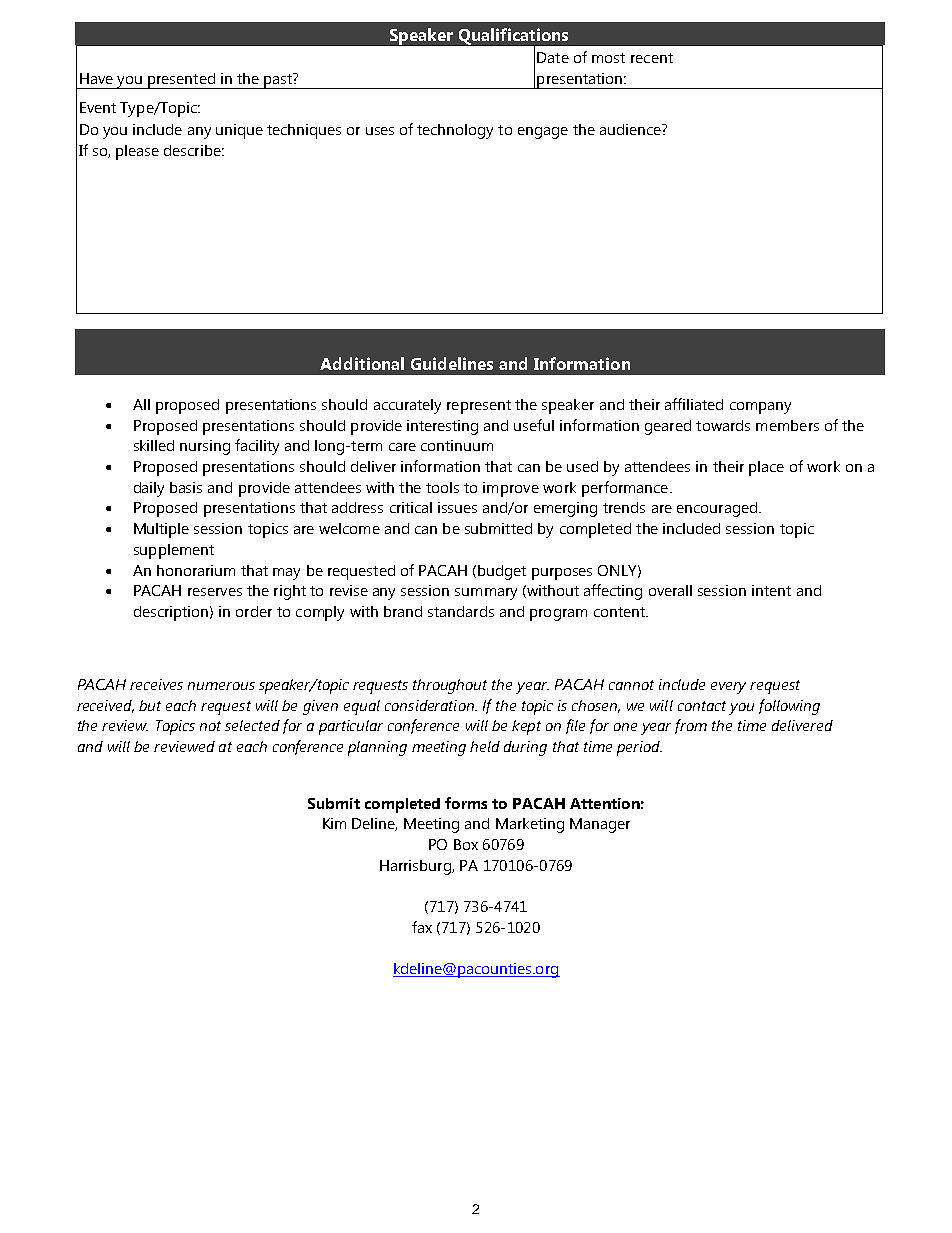 The width and height of the document is (952, 1233). I want to click on throughout, so click(450, 686).
